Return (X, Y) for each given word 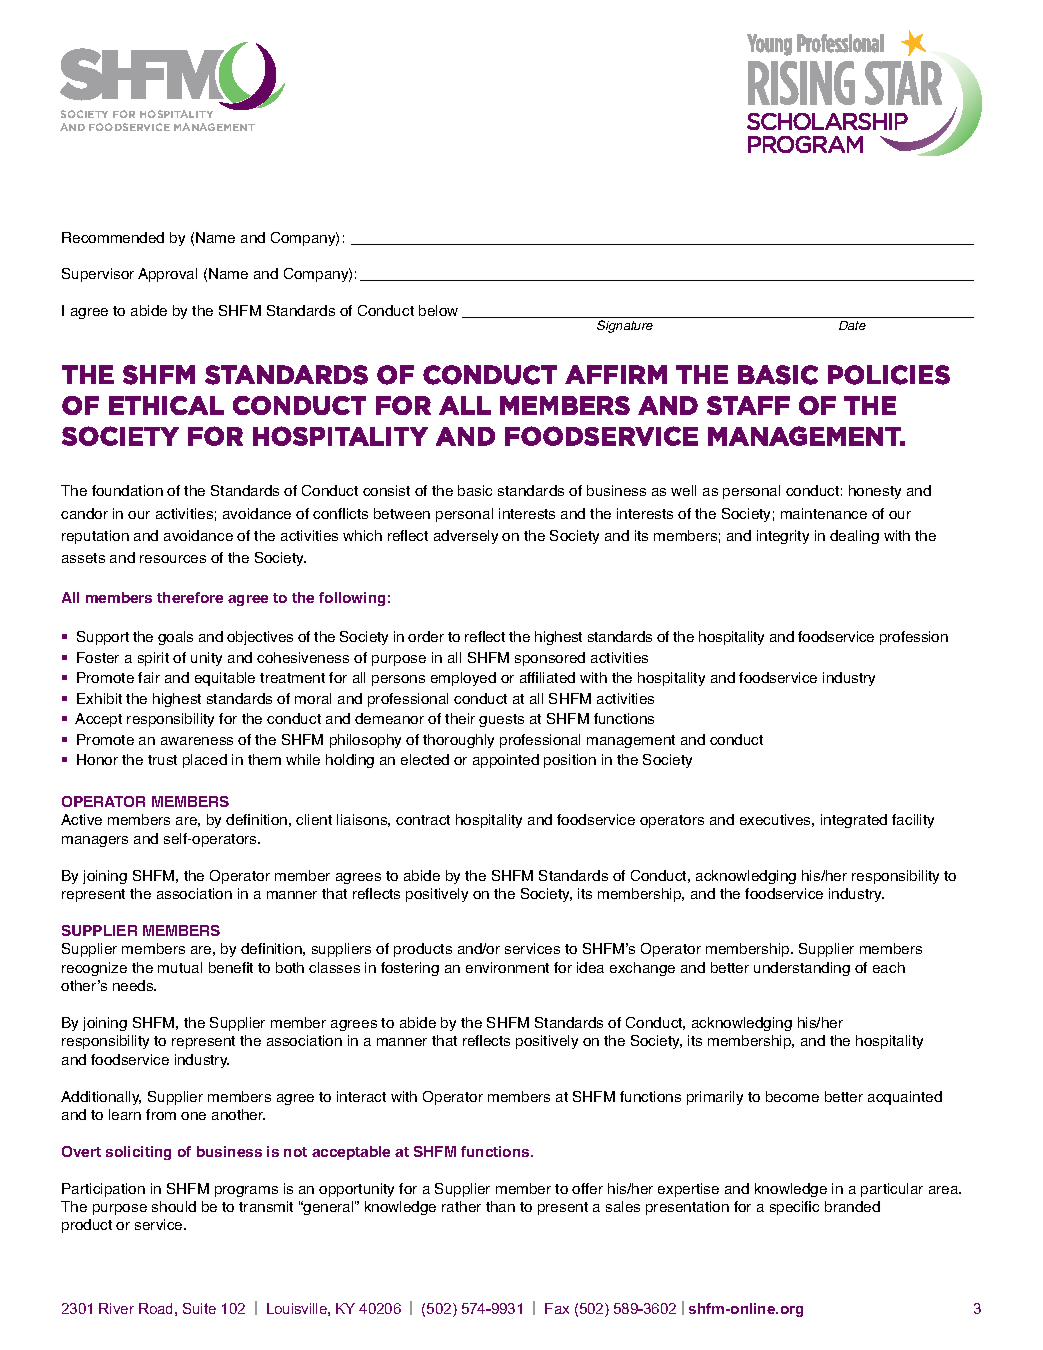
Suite (199, 1308)
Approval (167, 275)
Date (852, 325)
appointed (506, 761)
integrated (854, 821)
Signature (625, 326)
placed (205, 761)
